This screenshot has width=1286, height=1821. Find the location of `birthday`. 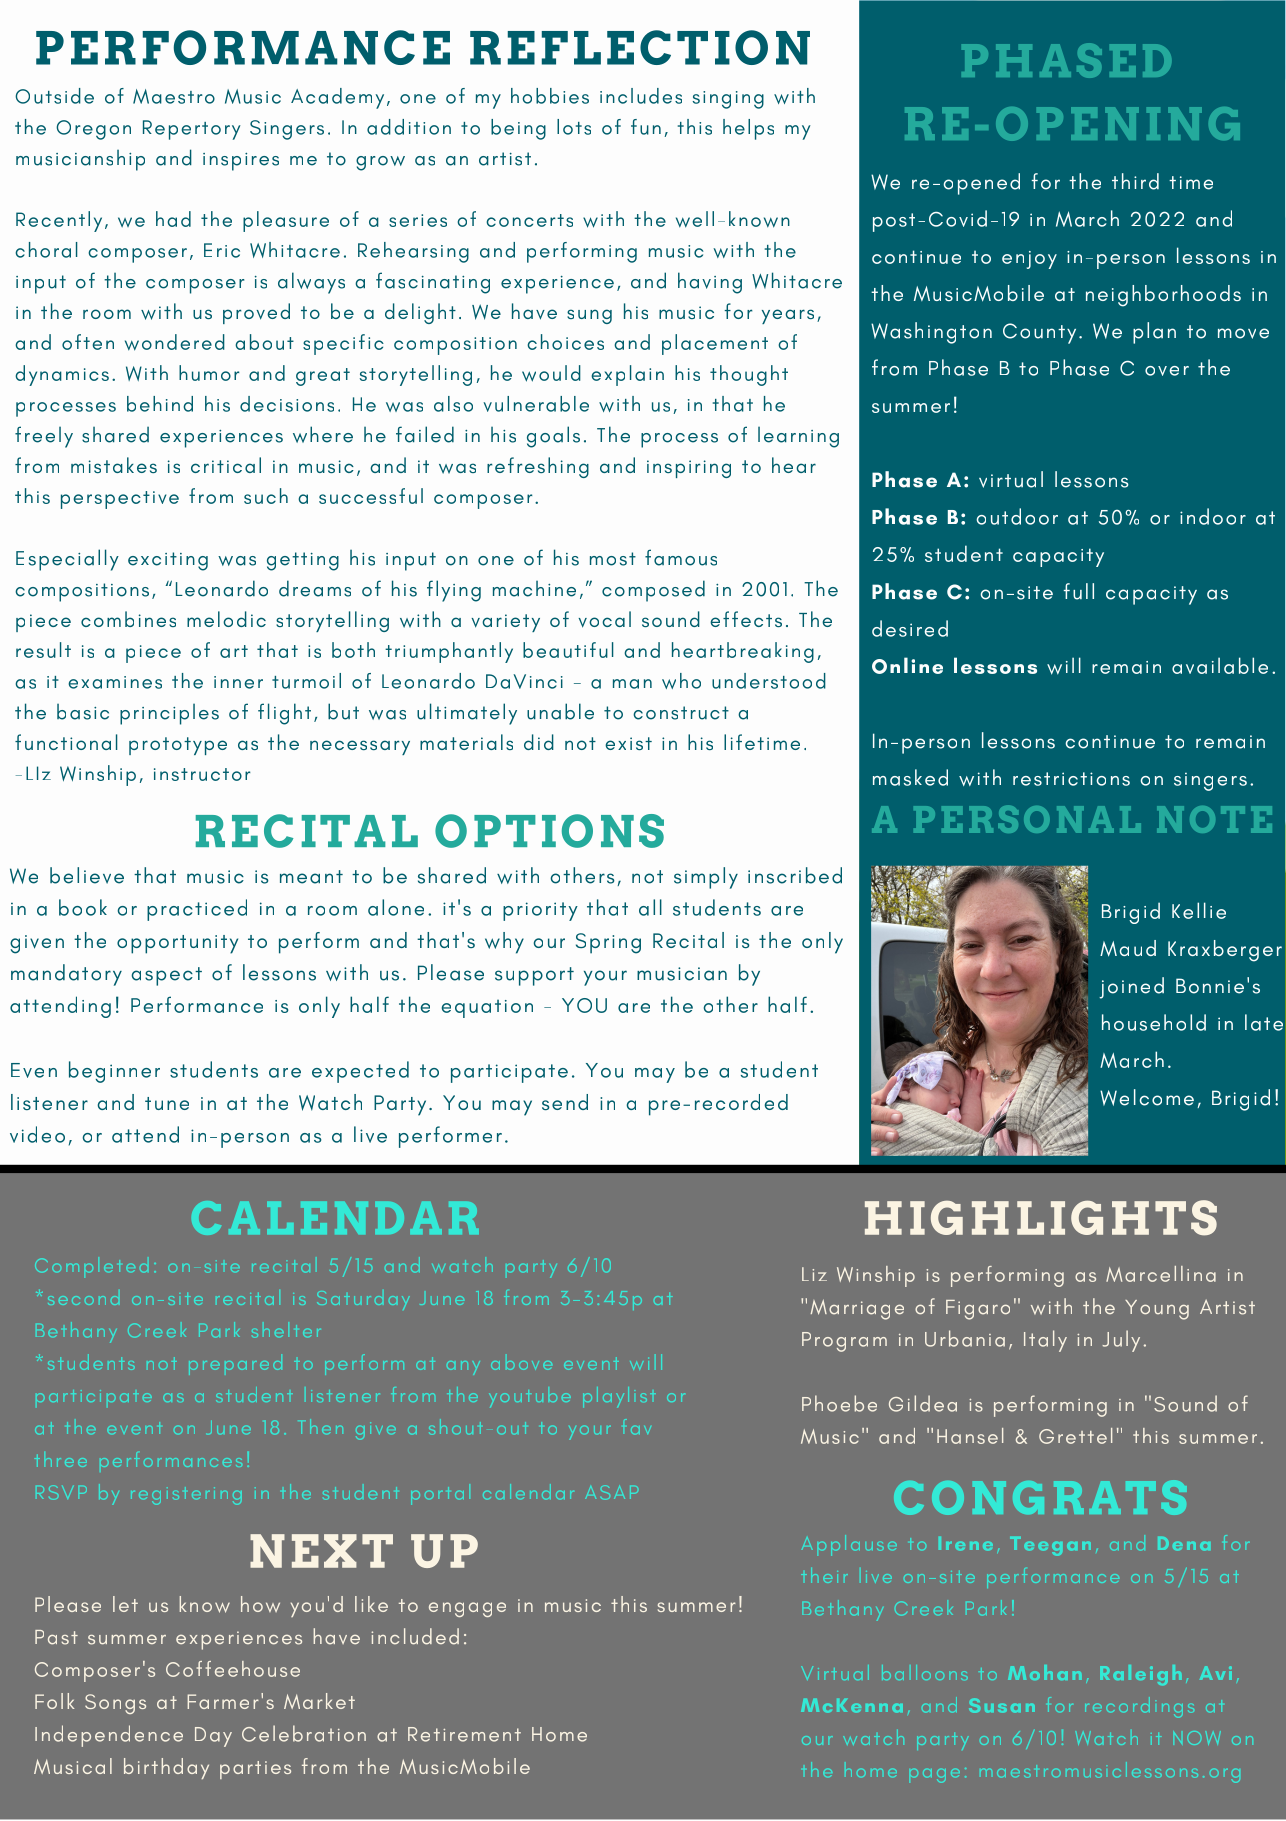

birthday is located at coordinates (166, 1768).
